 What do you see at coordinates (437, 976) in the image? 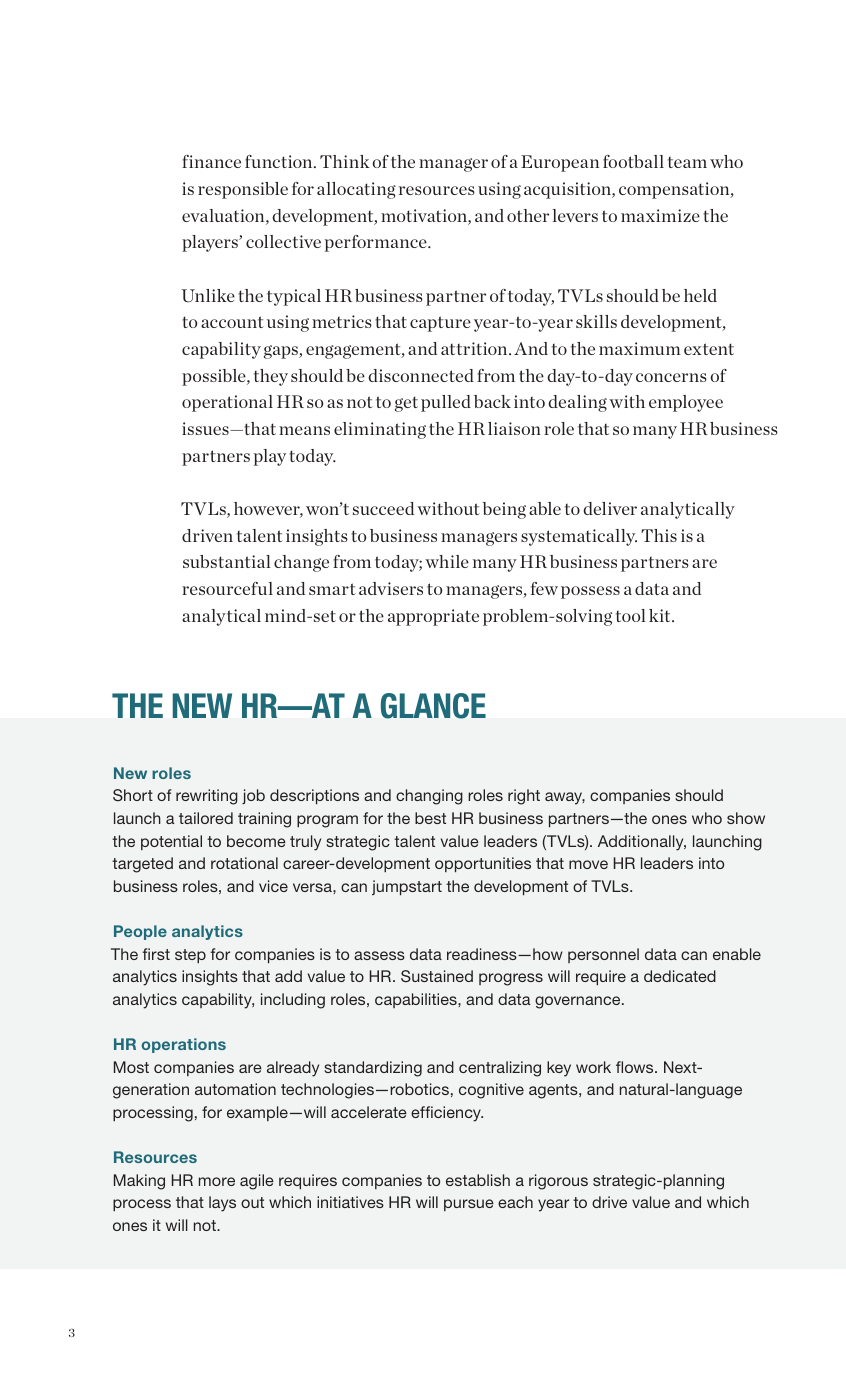
I see `Sustained` at bounding box center [437, 976].
